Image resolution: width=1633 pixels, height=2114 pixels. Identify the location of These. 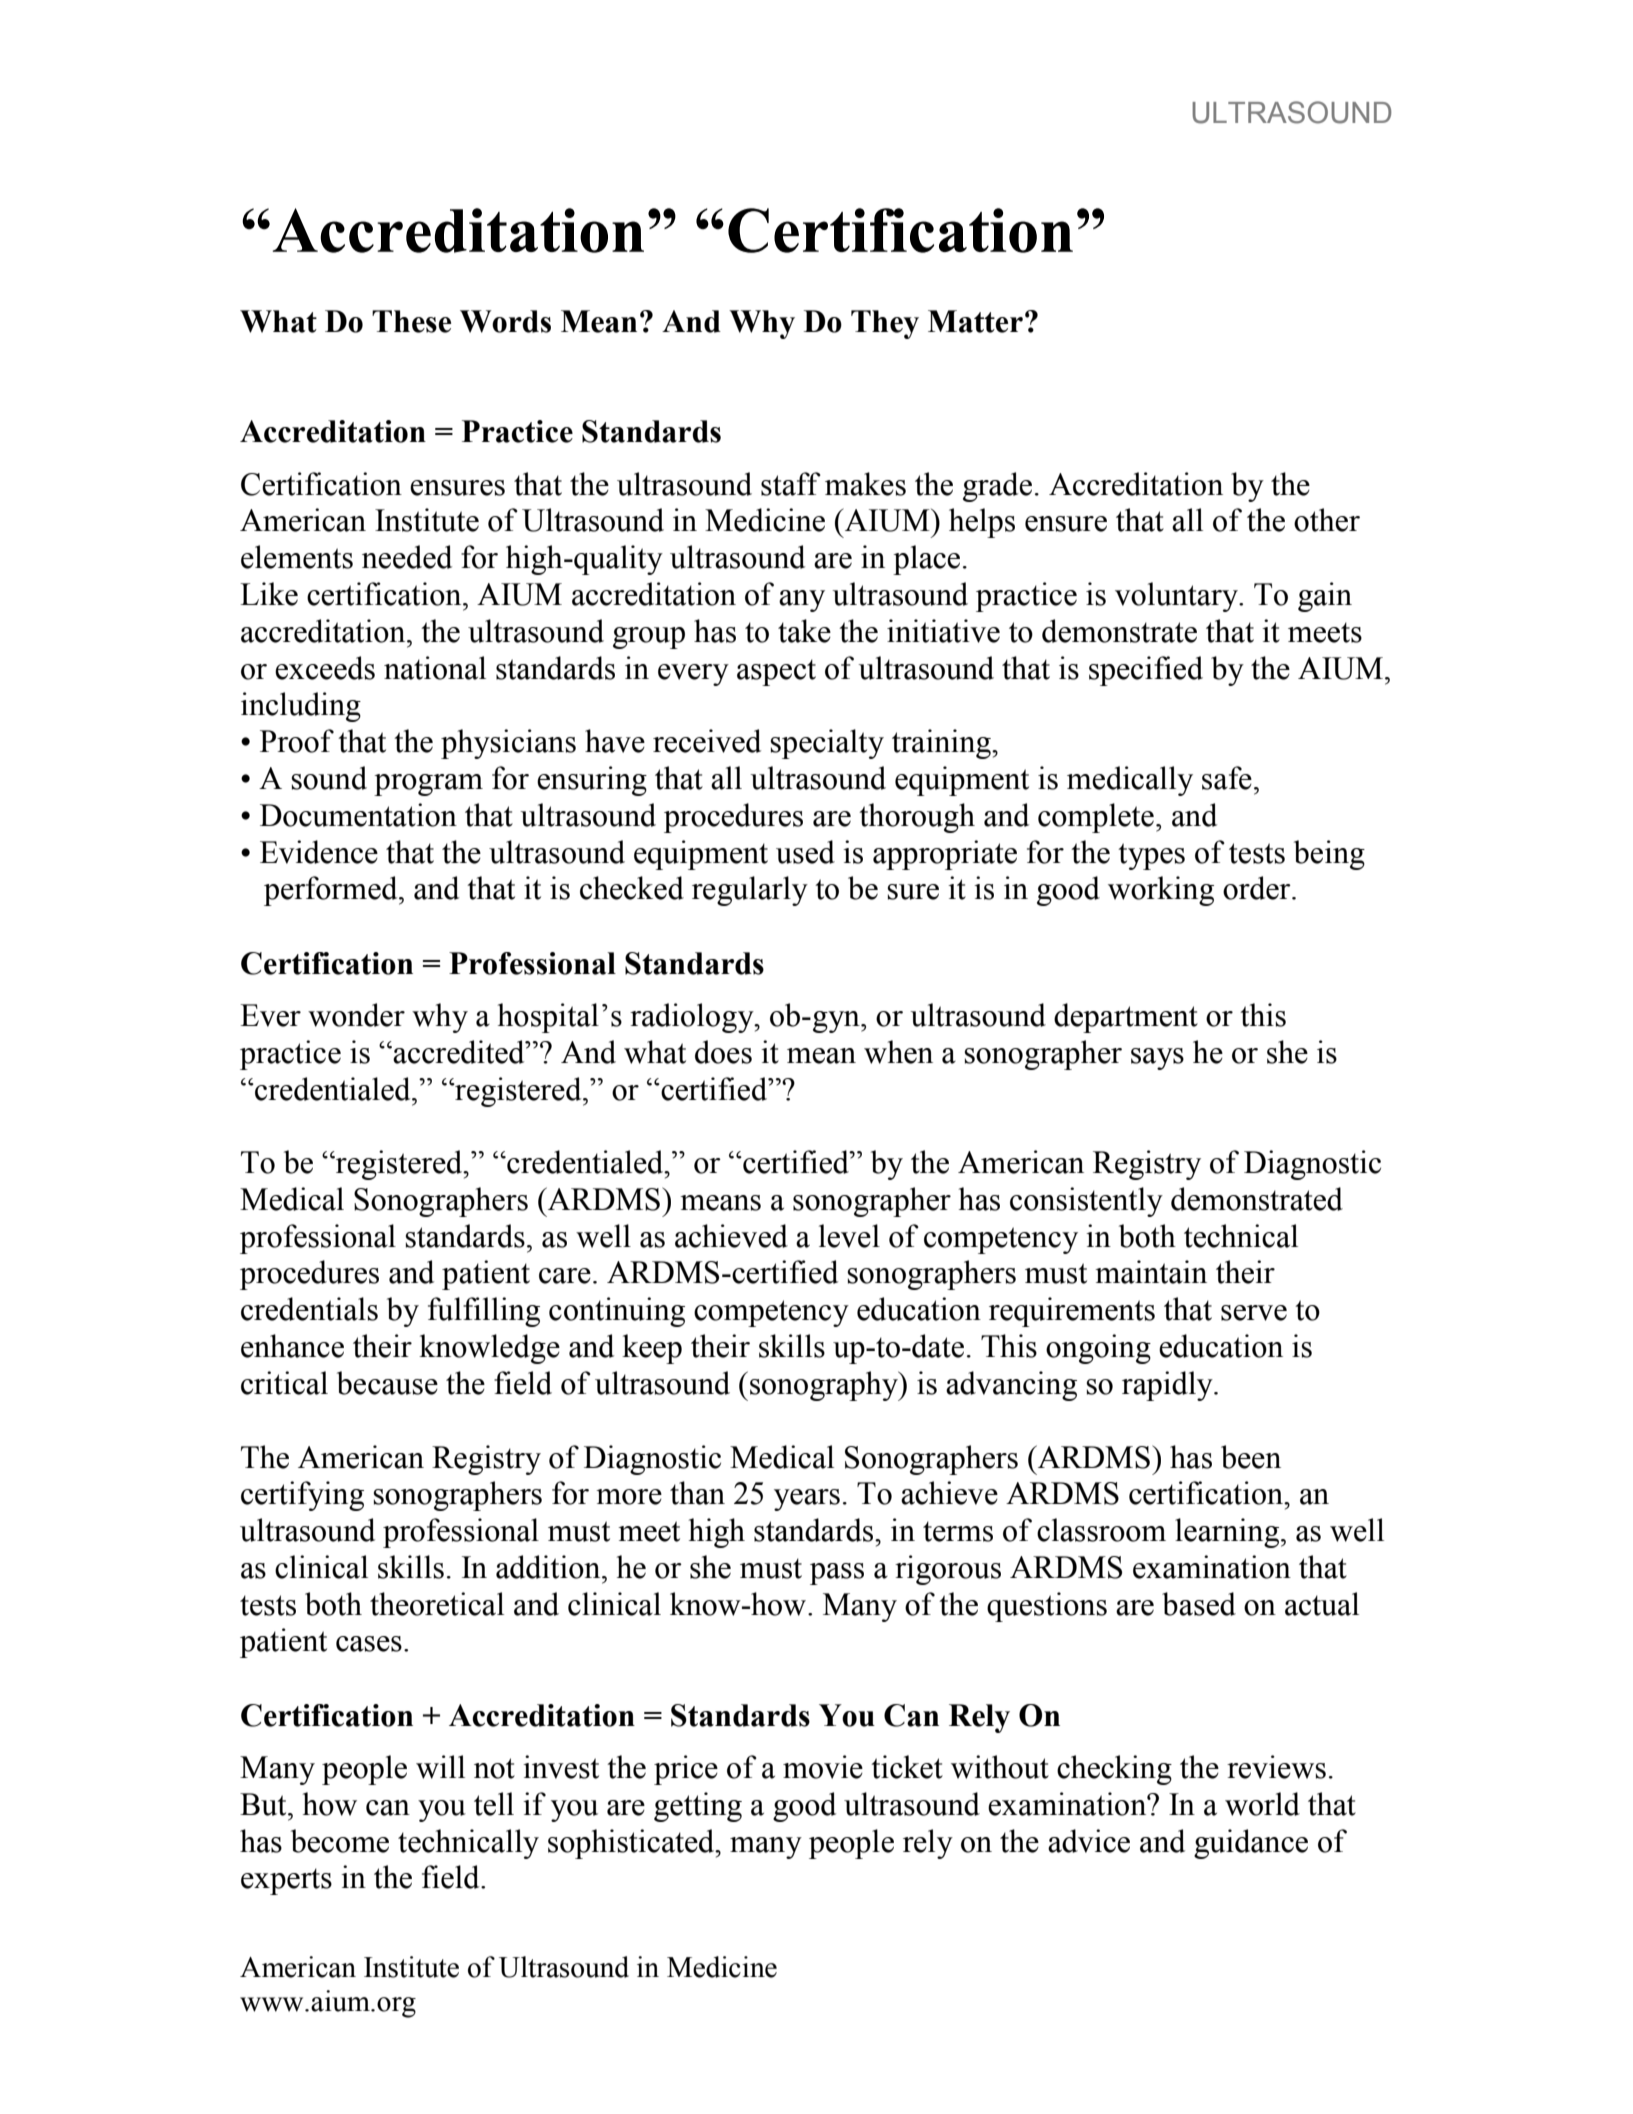
(411, 321).
